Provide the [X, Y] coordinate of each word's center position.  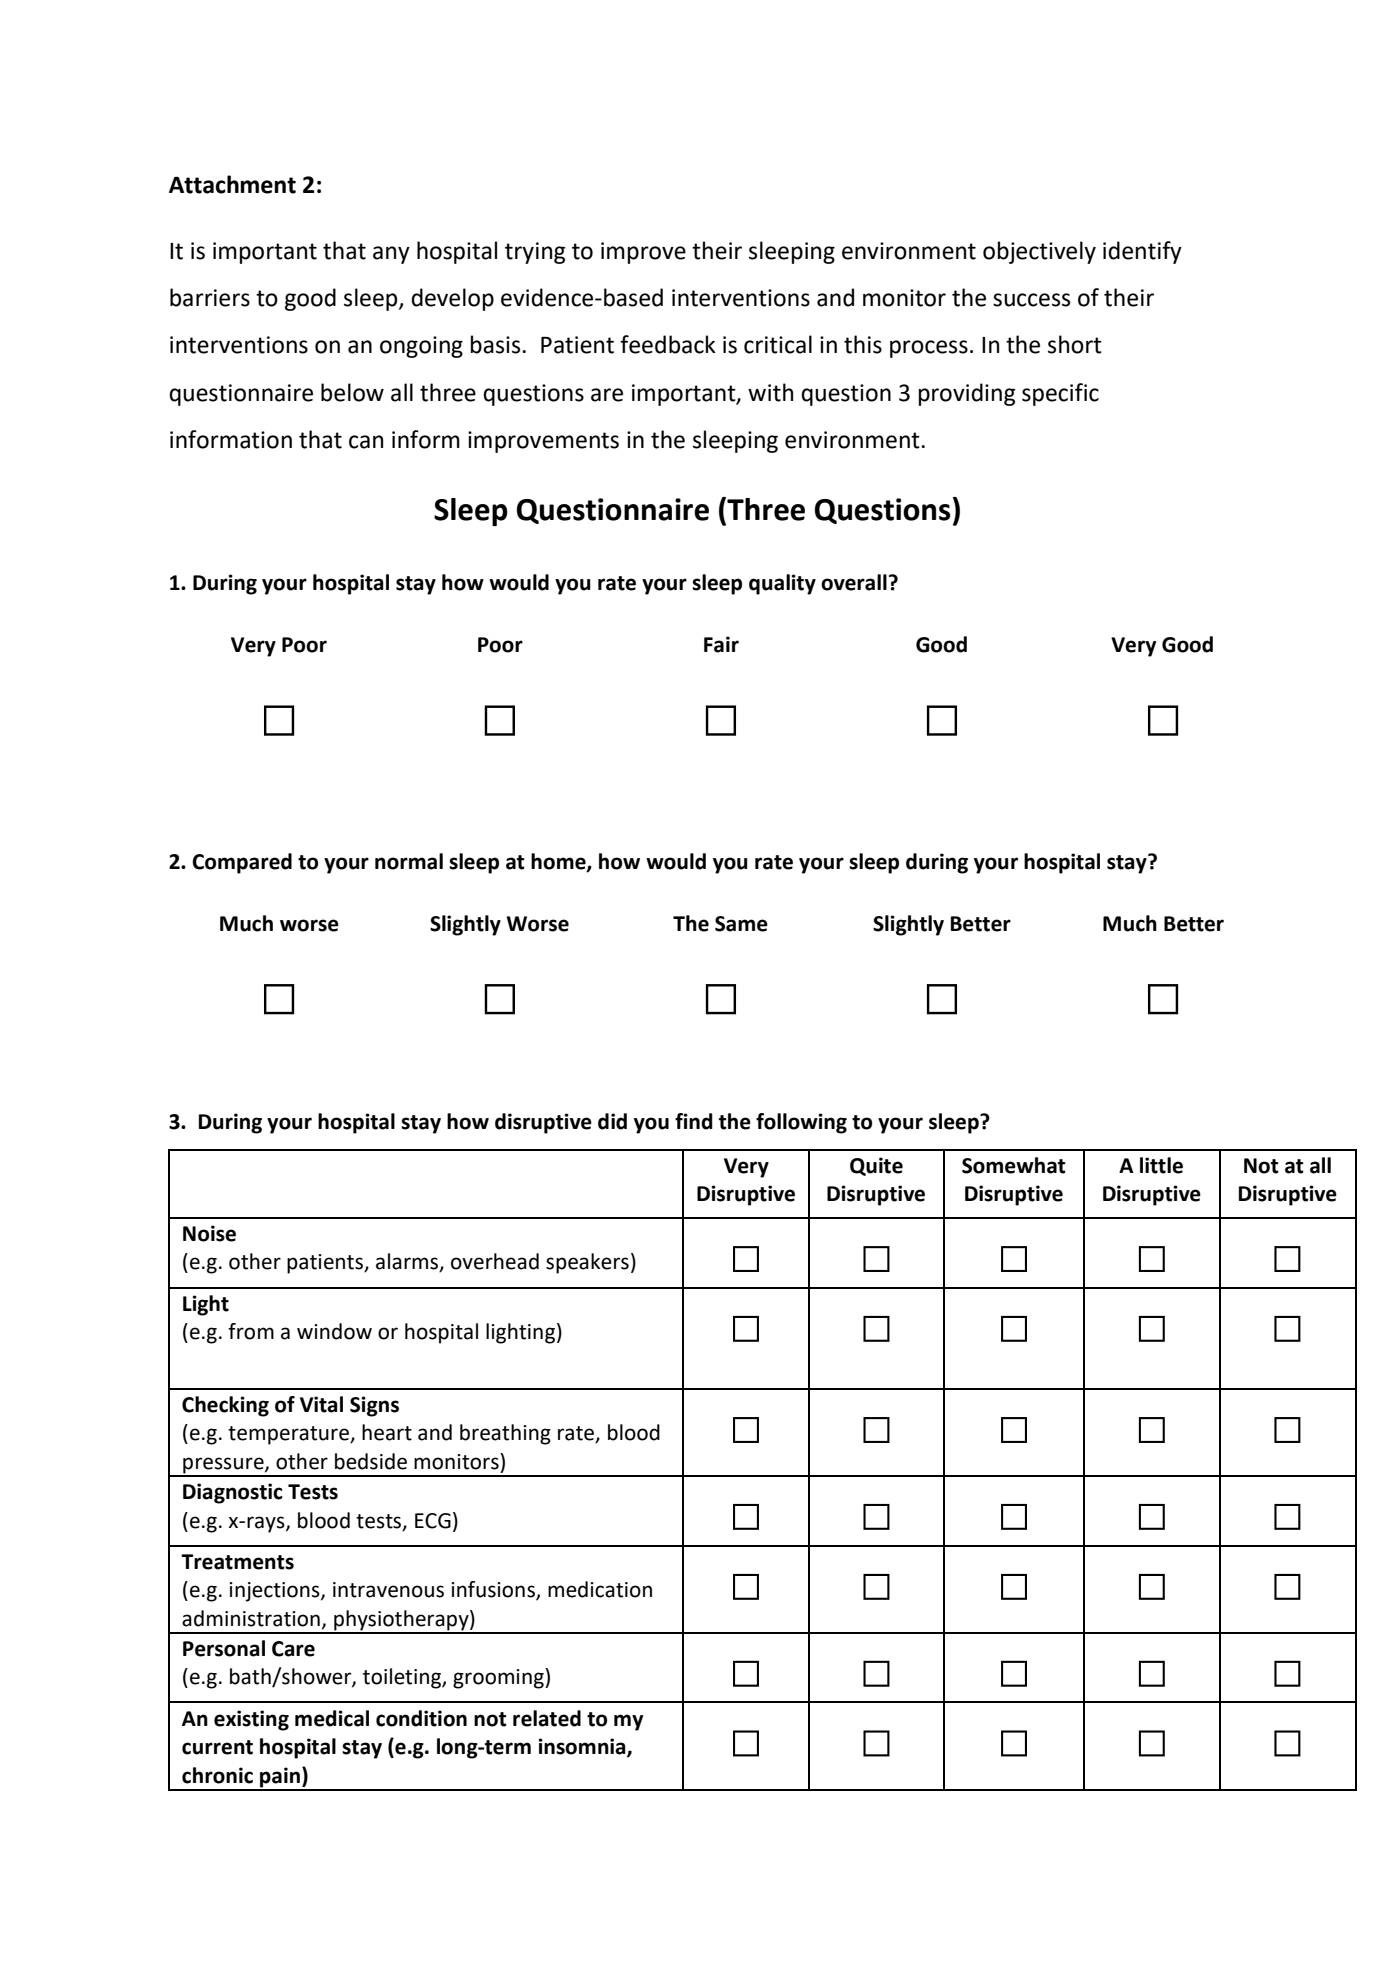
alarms [408, 1262]
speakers [587, 1263]
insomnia [583, 1747]
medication [600, 1589]
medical [332, 1718]
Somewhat [1014, 1165]
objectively [1039, 252]
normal [409, 861]
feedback [668, 344]
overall [854, 582]
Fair [721, 644]
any [391, 255]
